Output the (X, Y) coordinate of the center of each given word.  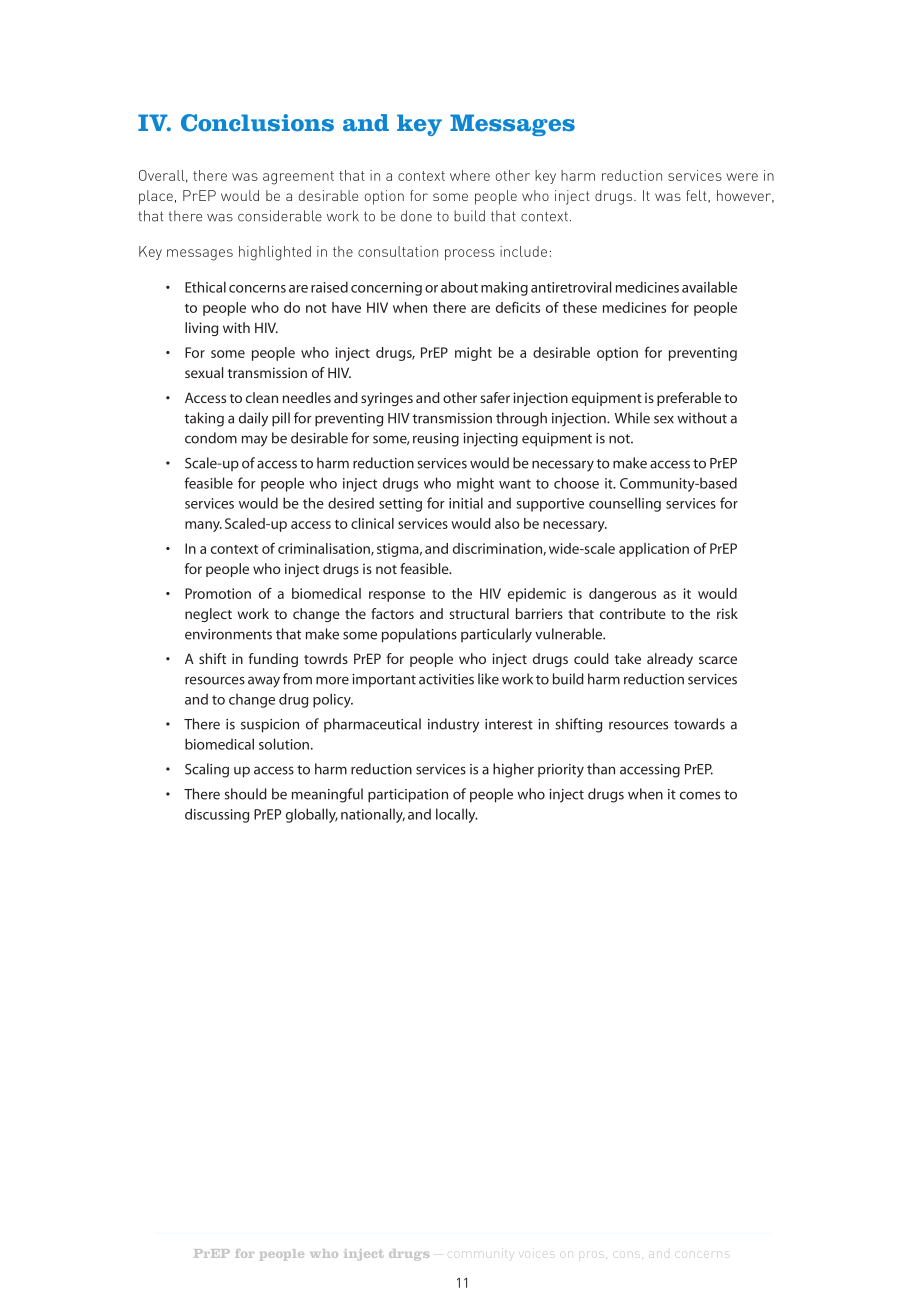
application (654, 550)
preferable (689, 399)
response (397, 596)
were (742, 177)
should (245, 794)
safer (495, 397)
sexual (204, 372)
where (470, 175)
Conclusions (257, 123)
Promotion (218, 593)
